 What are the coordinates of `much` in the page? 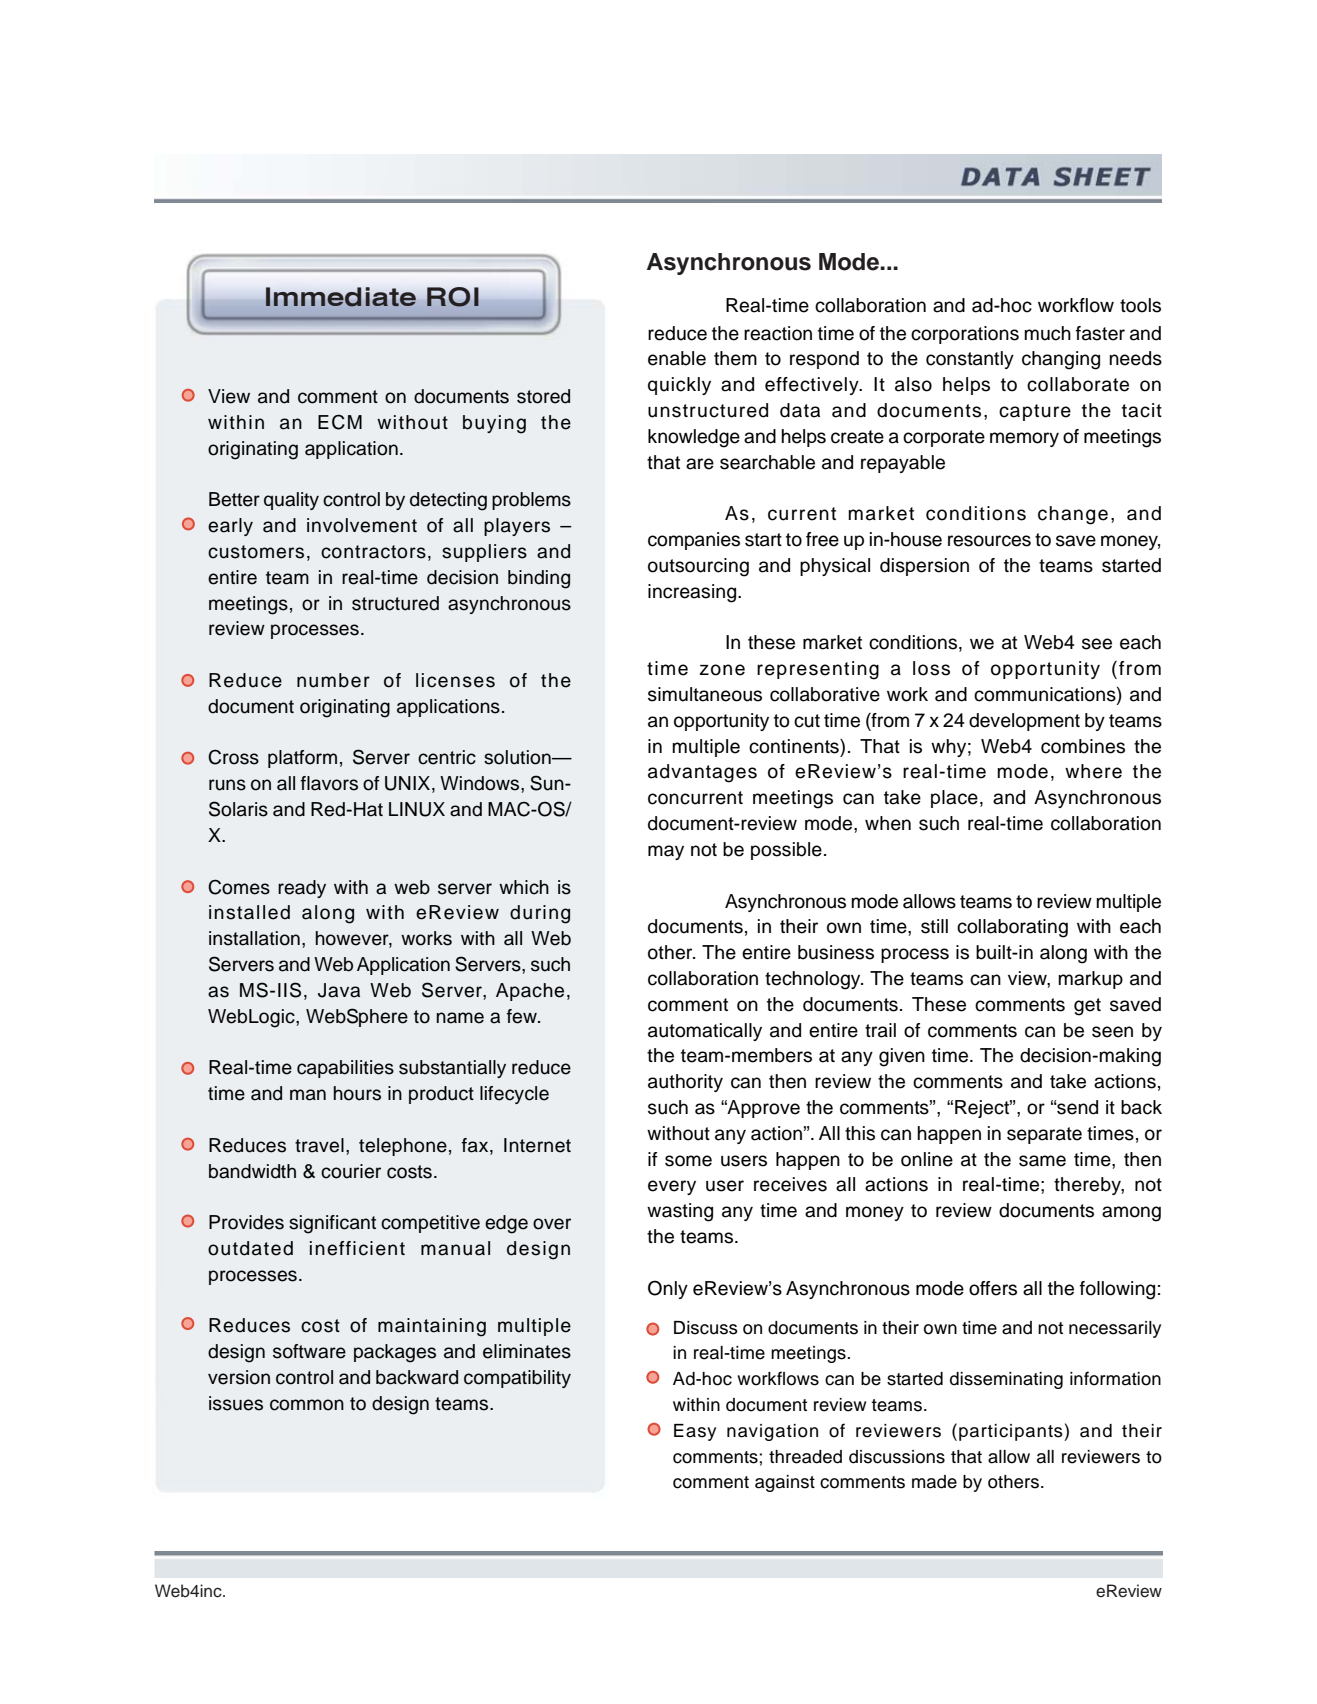 It's located at (1047, 333).
